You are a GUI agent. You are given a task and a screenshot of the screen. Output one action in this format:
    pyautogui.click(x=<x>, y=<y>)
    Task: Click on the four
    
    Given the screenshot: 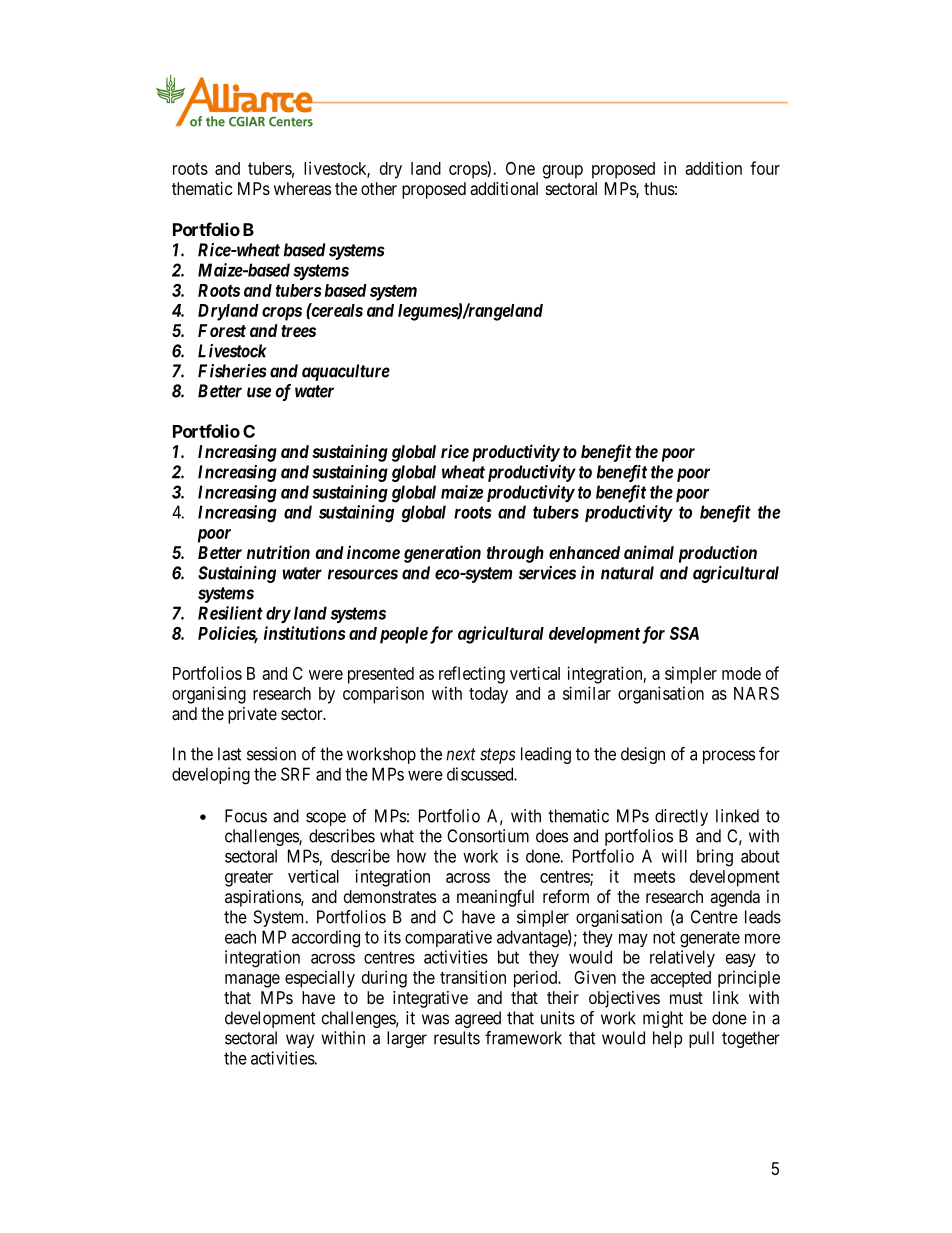 What is the action you would take?
    pyautogui.click(x=765, y=168)
